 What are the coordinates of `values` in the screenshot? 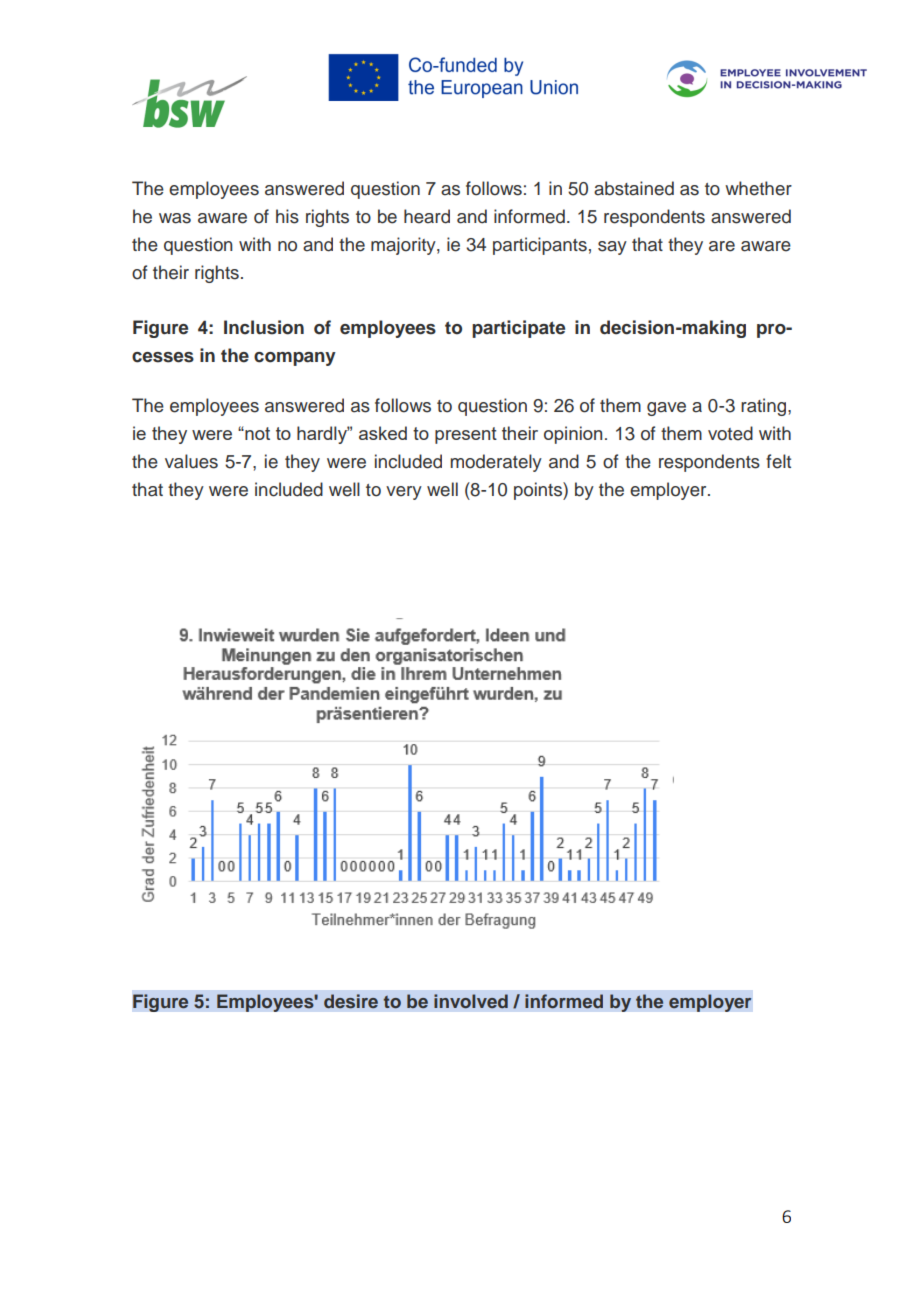 It's located at (191, 461).
